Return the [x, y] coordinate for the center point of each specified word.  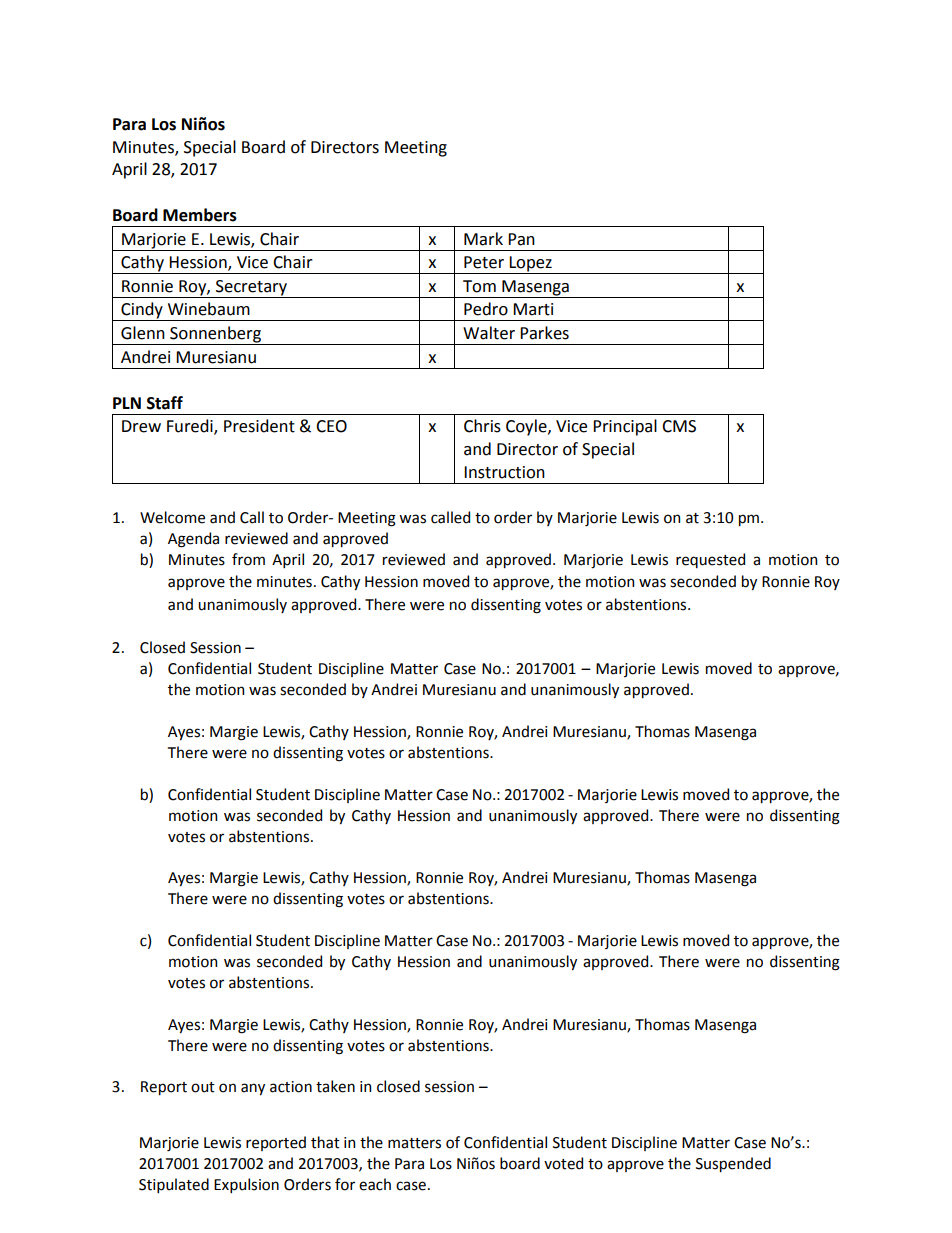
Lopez [531, 265]
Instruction [504, 472]
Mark [483, 239]
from [248, 559]
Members [200, 215]
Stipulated [174, 1185]
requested [710, 560]
